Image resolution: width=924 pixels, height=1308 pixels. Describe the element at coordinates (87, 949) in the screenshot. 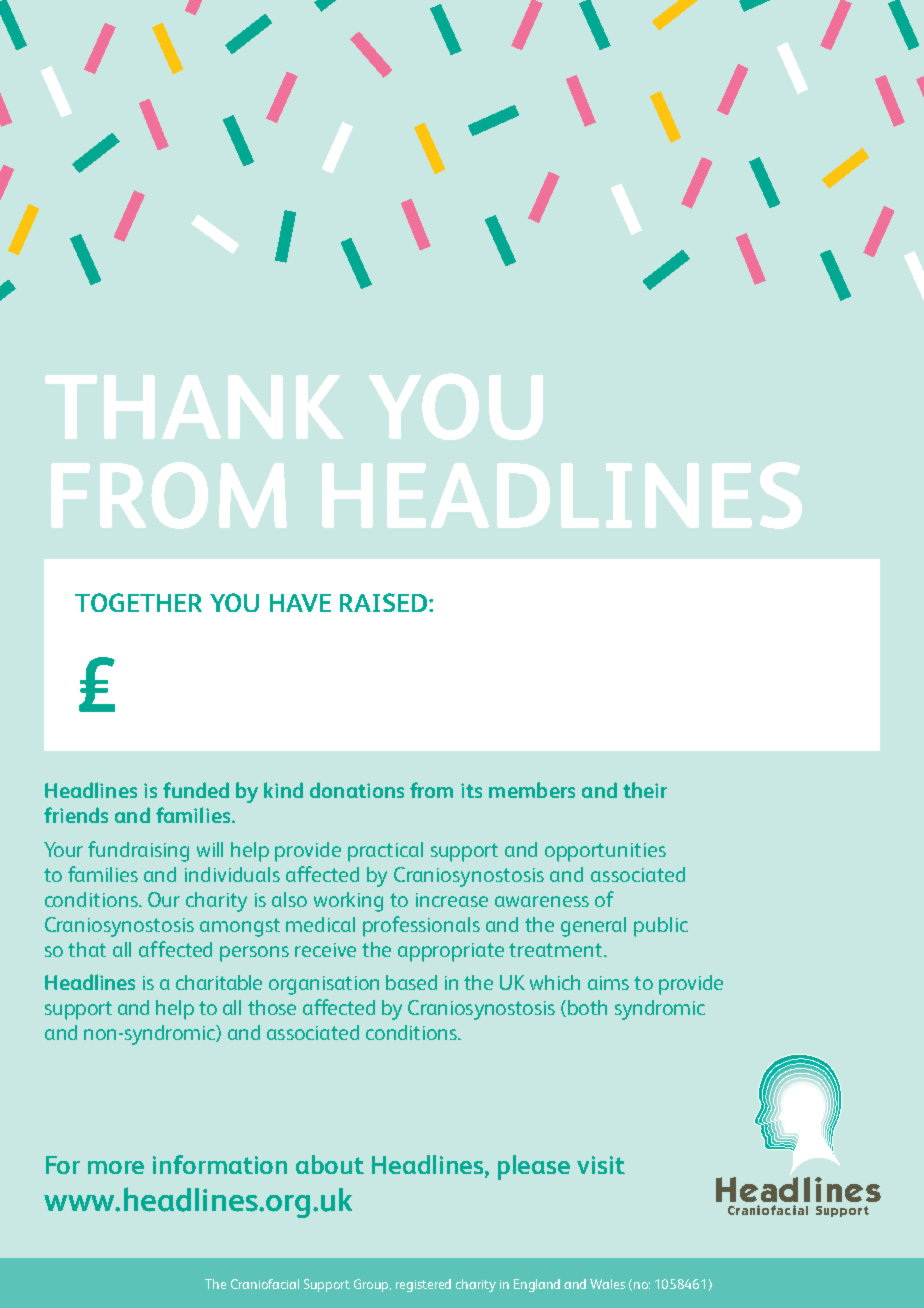

I see `that` at that location.
